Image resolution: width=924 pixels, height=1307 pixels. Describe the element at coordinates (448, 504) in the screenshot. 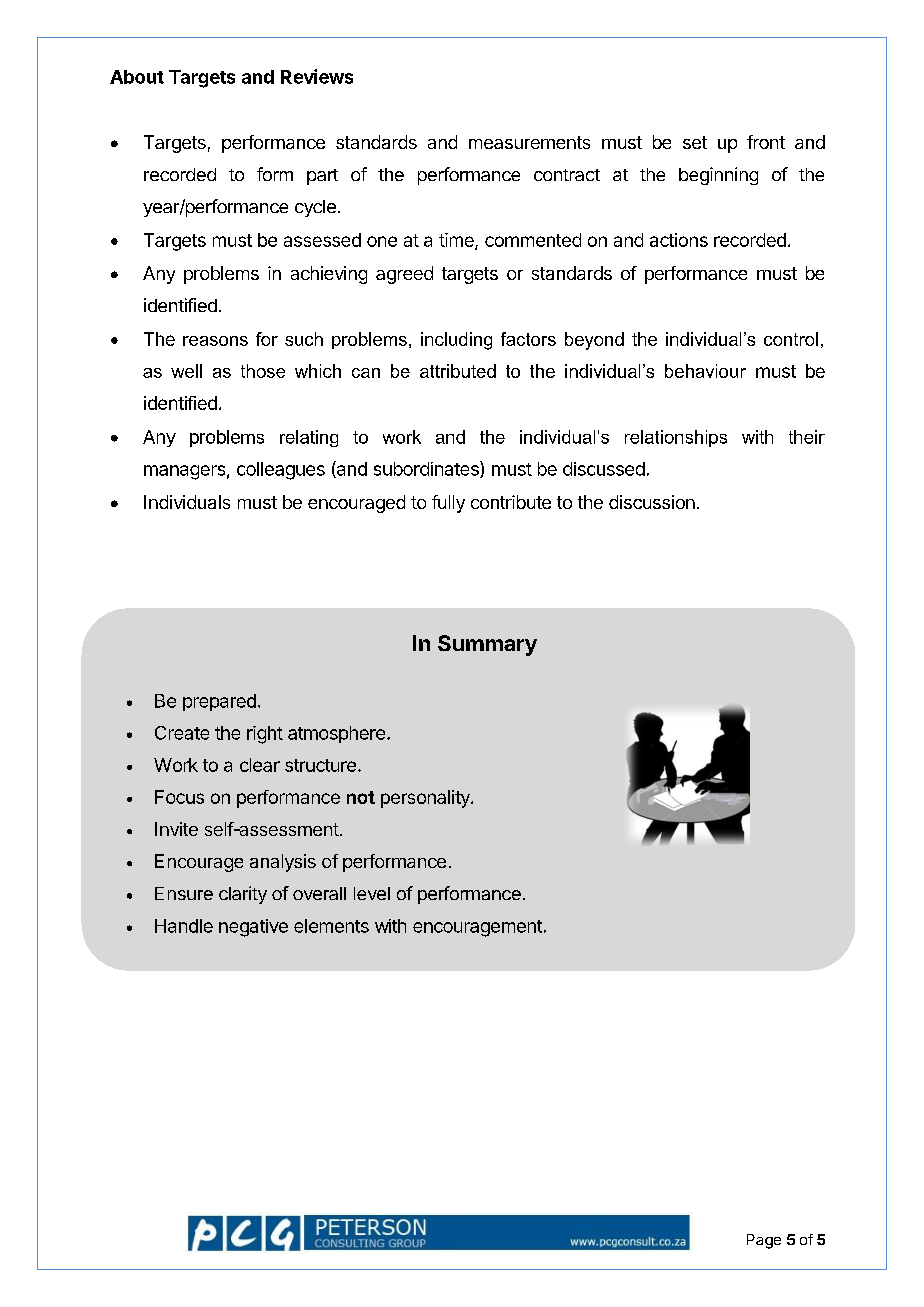

I see `fully` at that location.
